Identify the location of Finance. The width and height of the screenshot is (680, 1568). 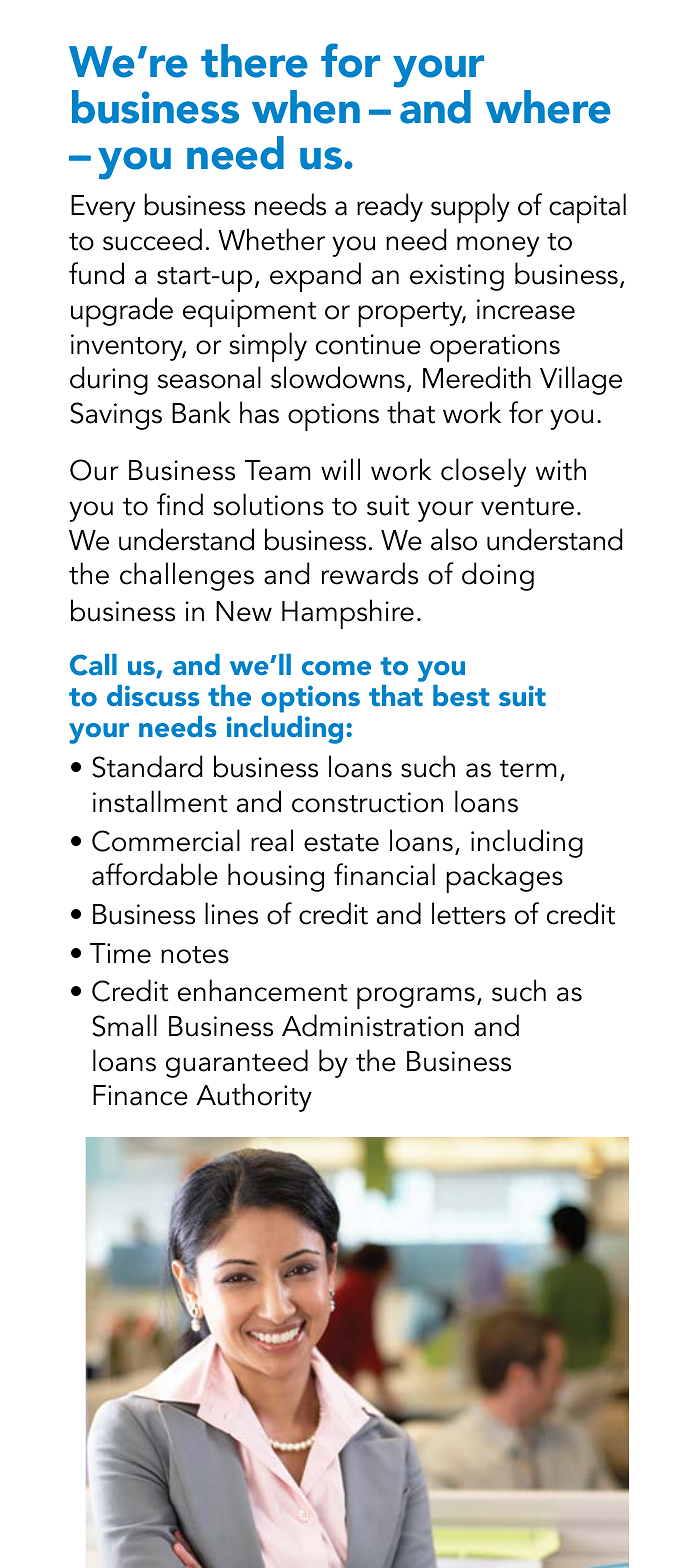
(140, 1095).
